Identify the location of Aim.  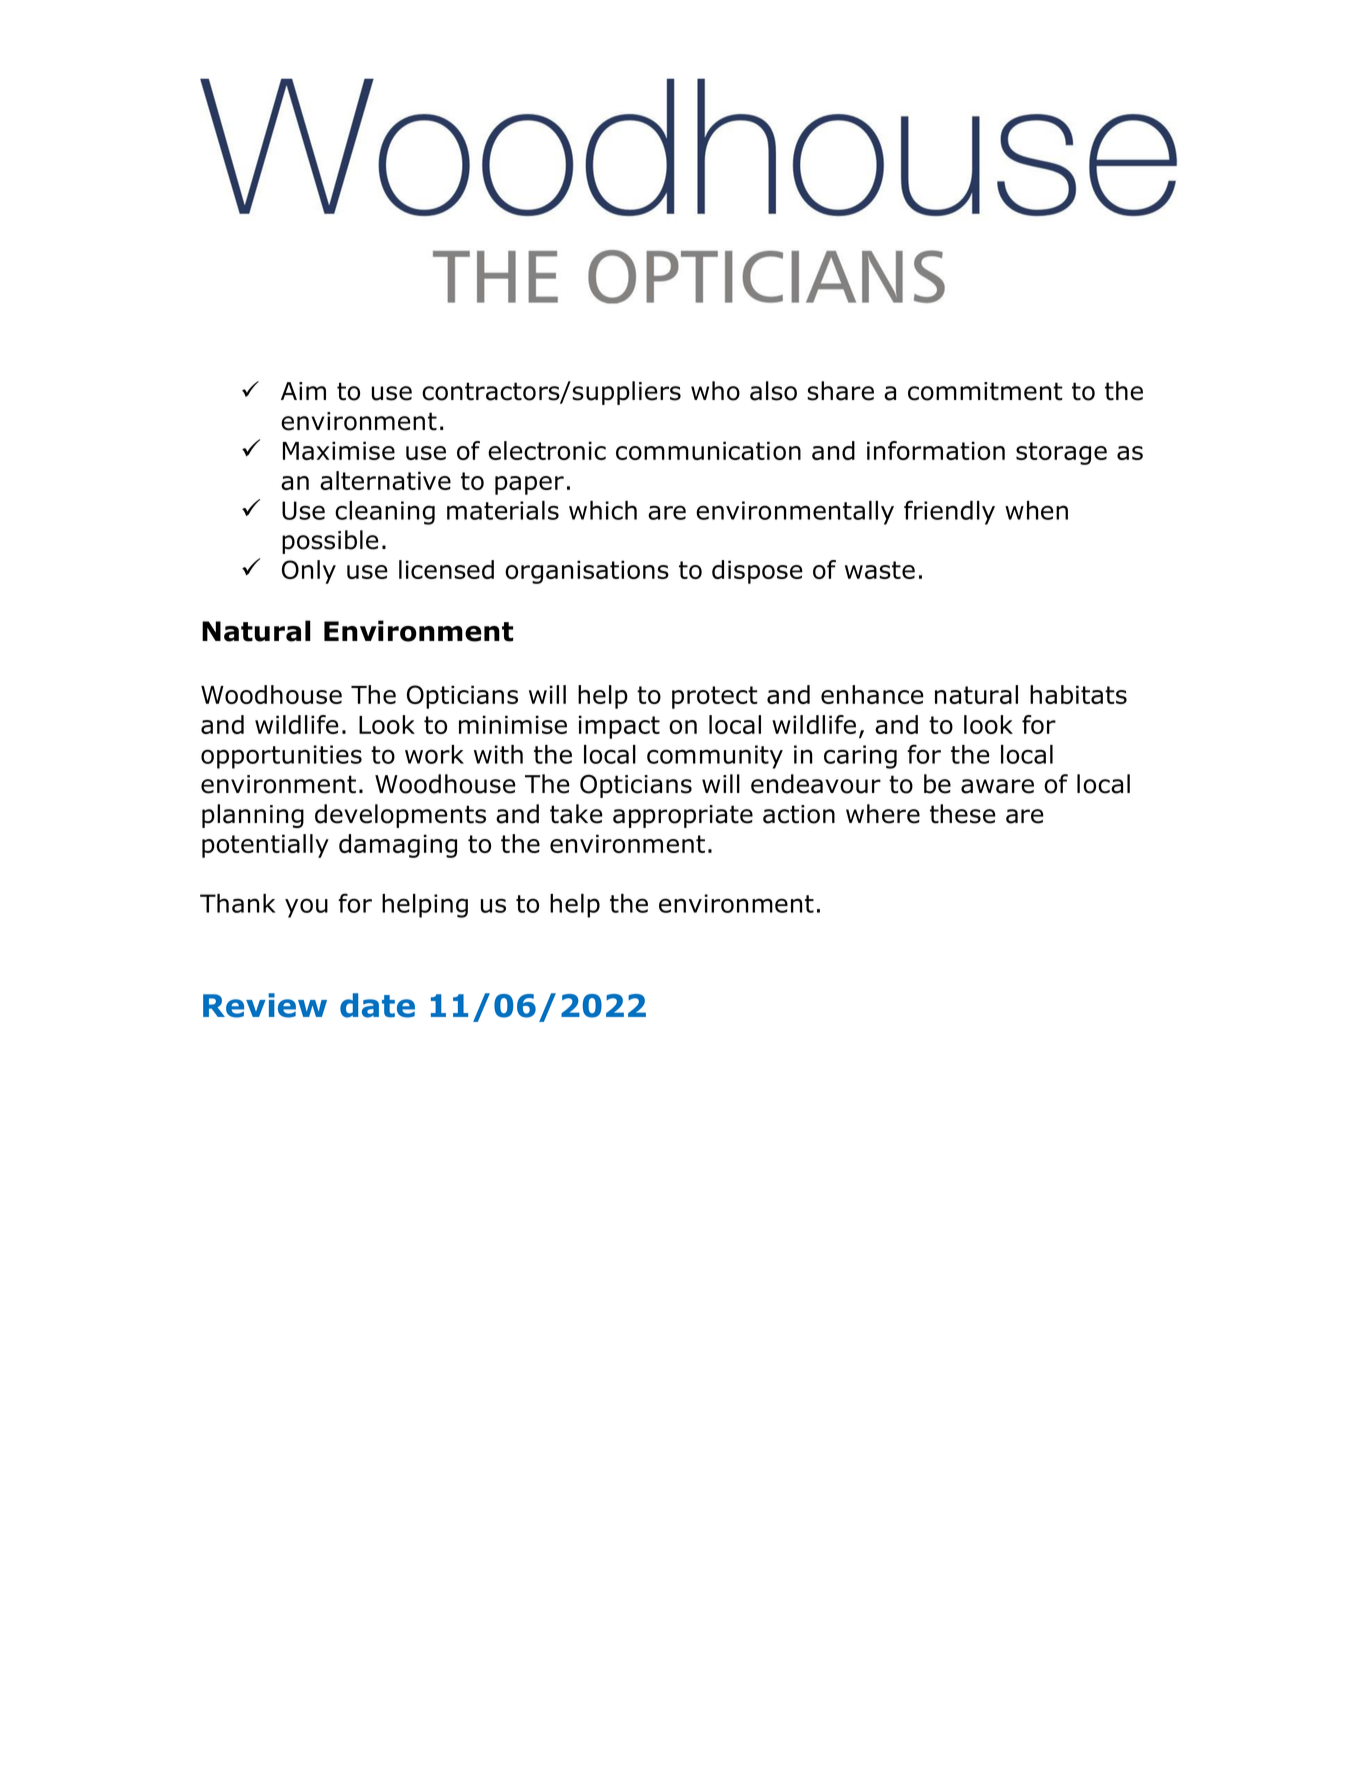
(303, 391).
